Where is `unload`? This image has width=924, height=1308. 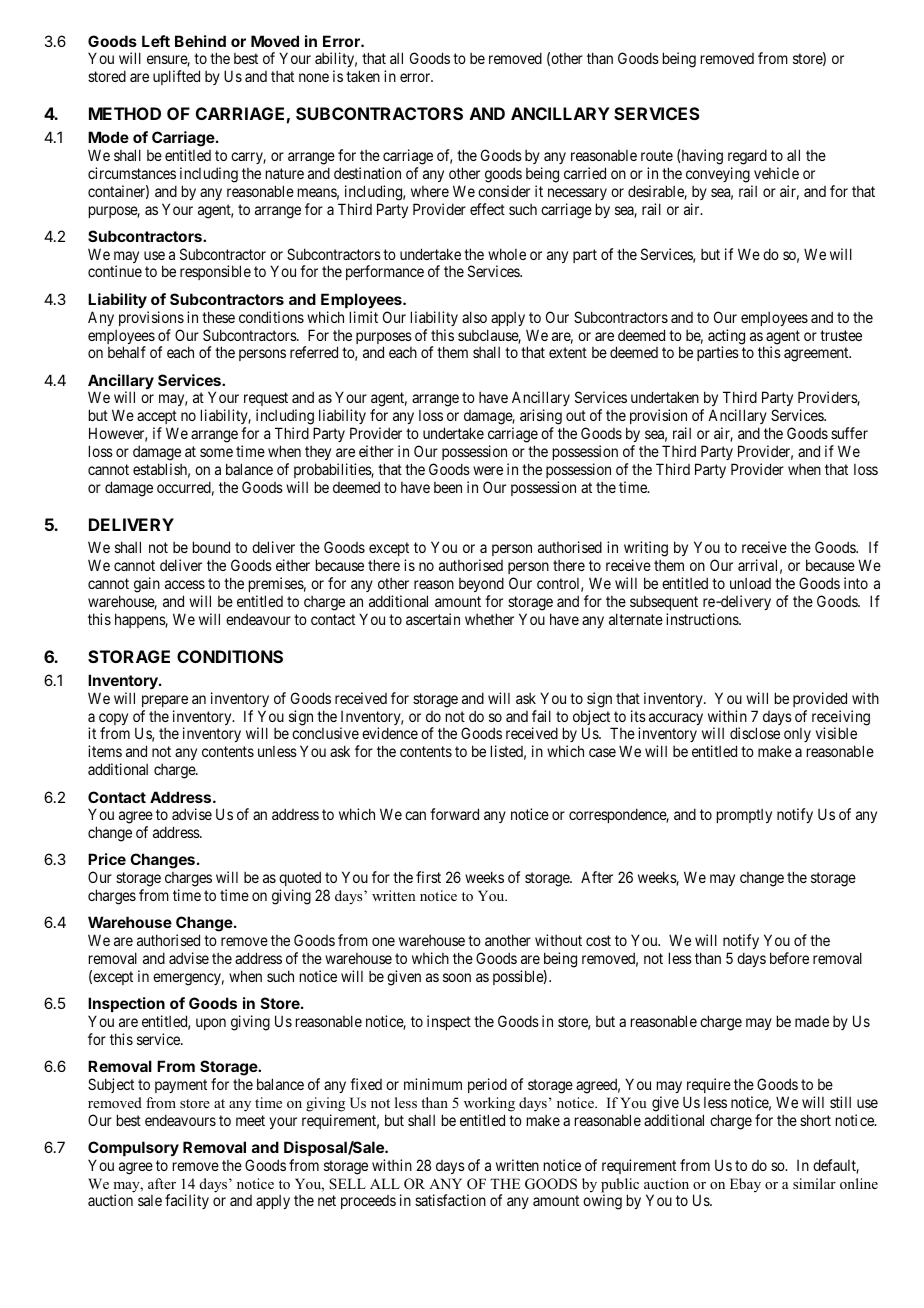
unload is located at coordinates (750, 583).
